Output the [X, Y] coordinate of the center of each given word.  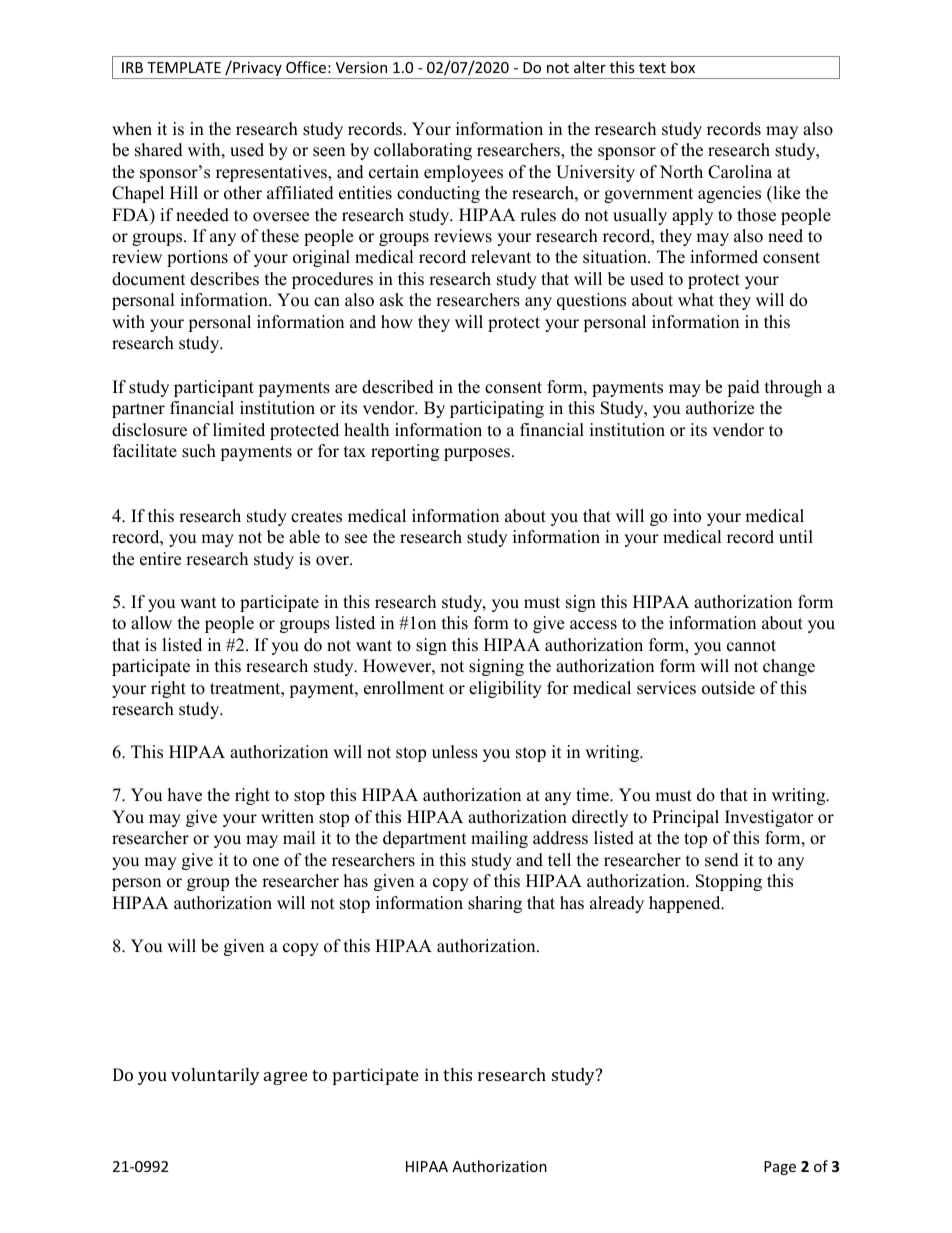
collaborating [423, 151]
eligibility [505, 689]
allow [151, 623]
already [617, 904]
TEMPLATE [184, 67]
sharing [495, 904]
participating [497, 409]
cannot [751, 646]
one [266, 862]
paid [743, 388]
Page [780, 1168]
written [287, 817]
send [722, 860]
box [683, 67]
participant [214, 388]
